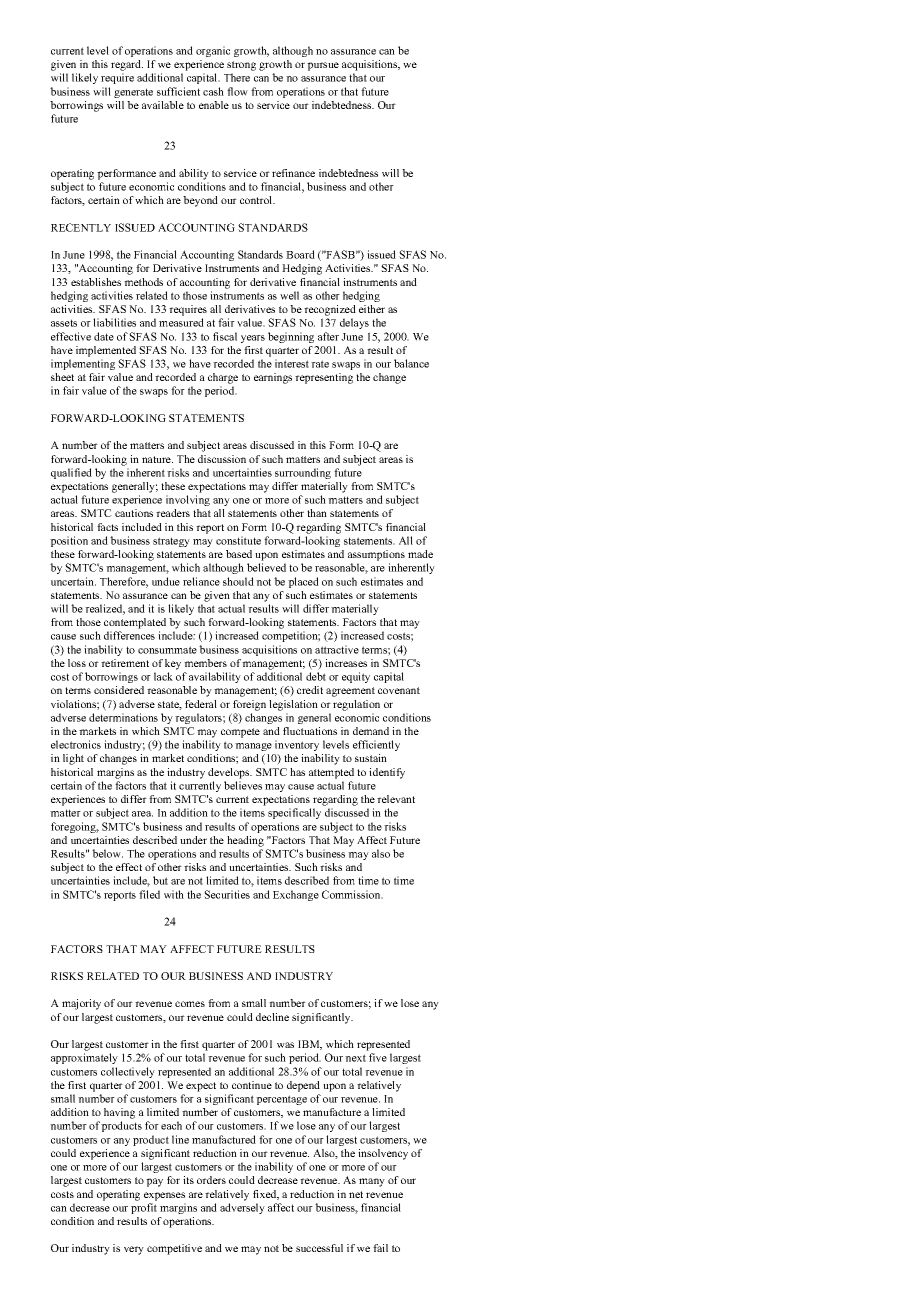  What do you see at coordinates (237, 91) in the image?
I see `flow` at bounding box center [237, 91].
